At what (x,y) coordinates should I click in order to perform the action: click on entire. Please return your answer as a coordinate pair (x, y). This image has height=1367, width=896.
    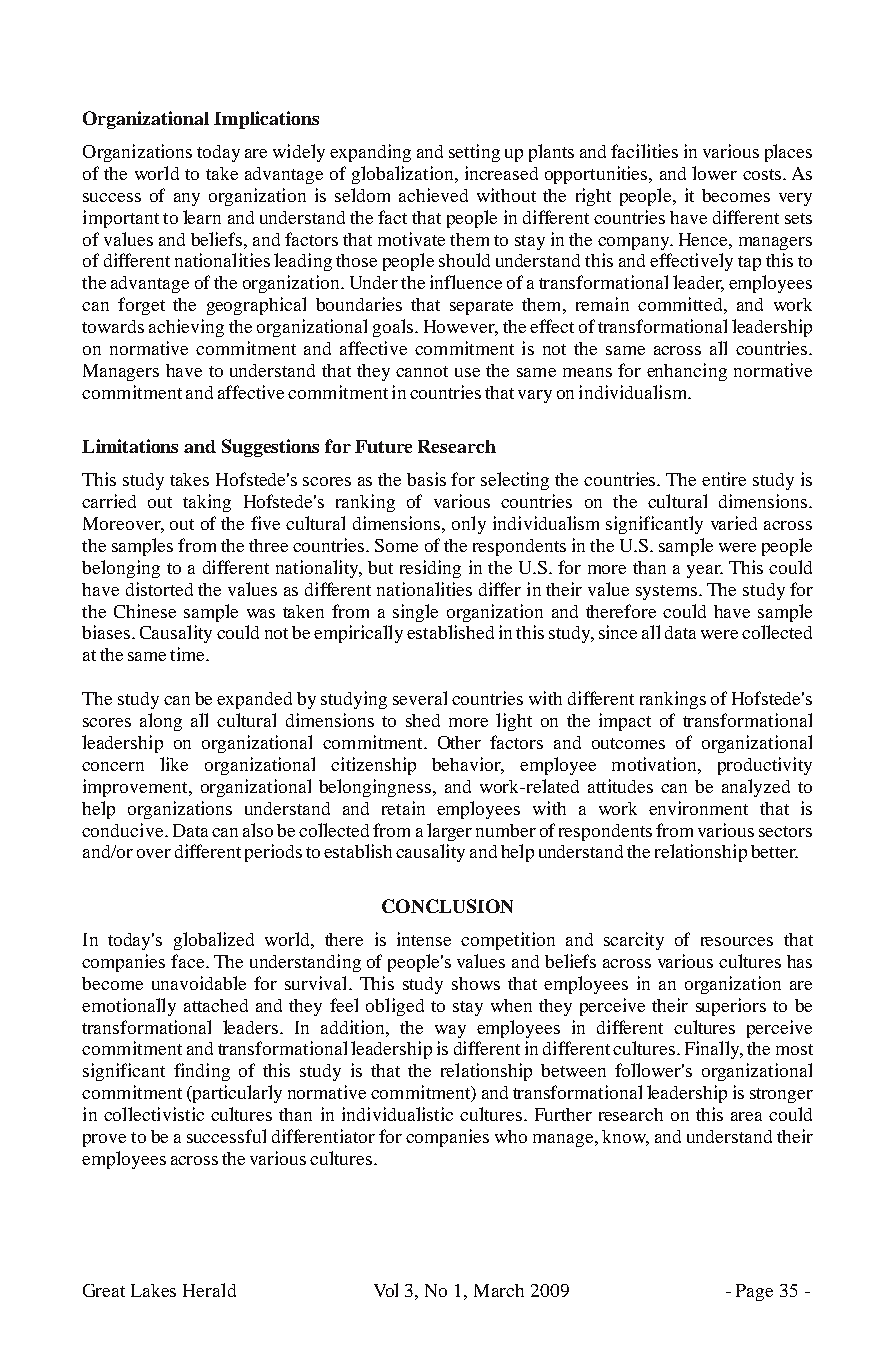
    Looking at the image, I should click on (724, 479).
